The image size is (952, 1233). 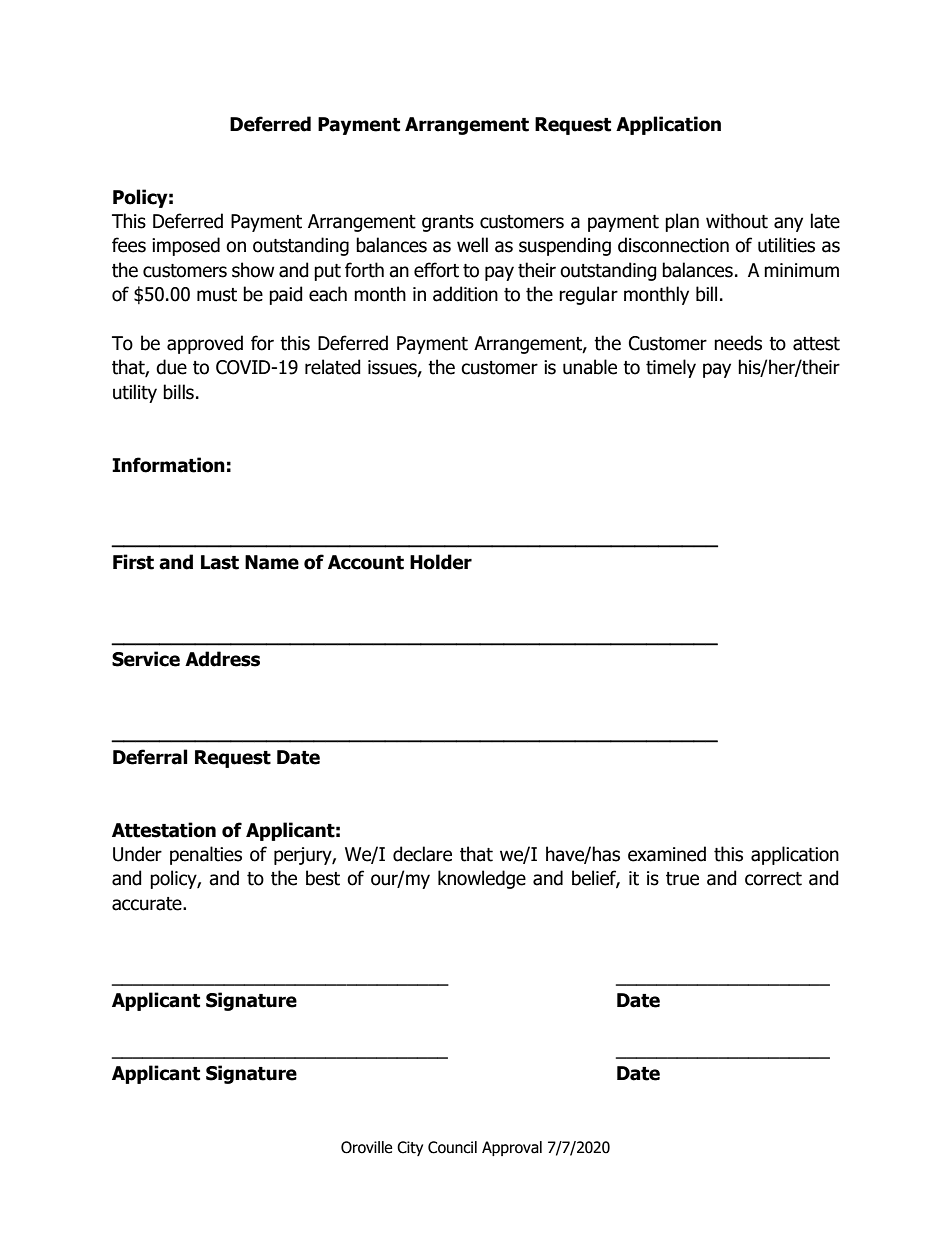 I want to click on imposed, so click(x=186, y=246).
